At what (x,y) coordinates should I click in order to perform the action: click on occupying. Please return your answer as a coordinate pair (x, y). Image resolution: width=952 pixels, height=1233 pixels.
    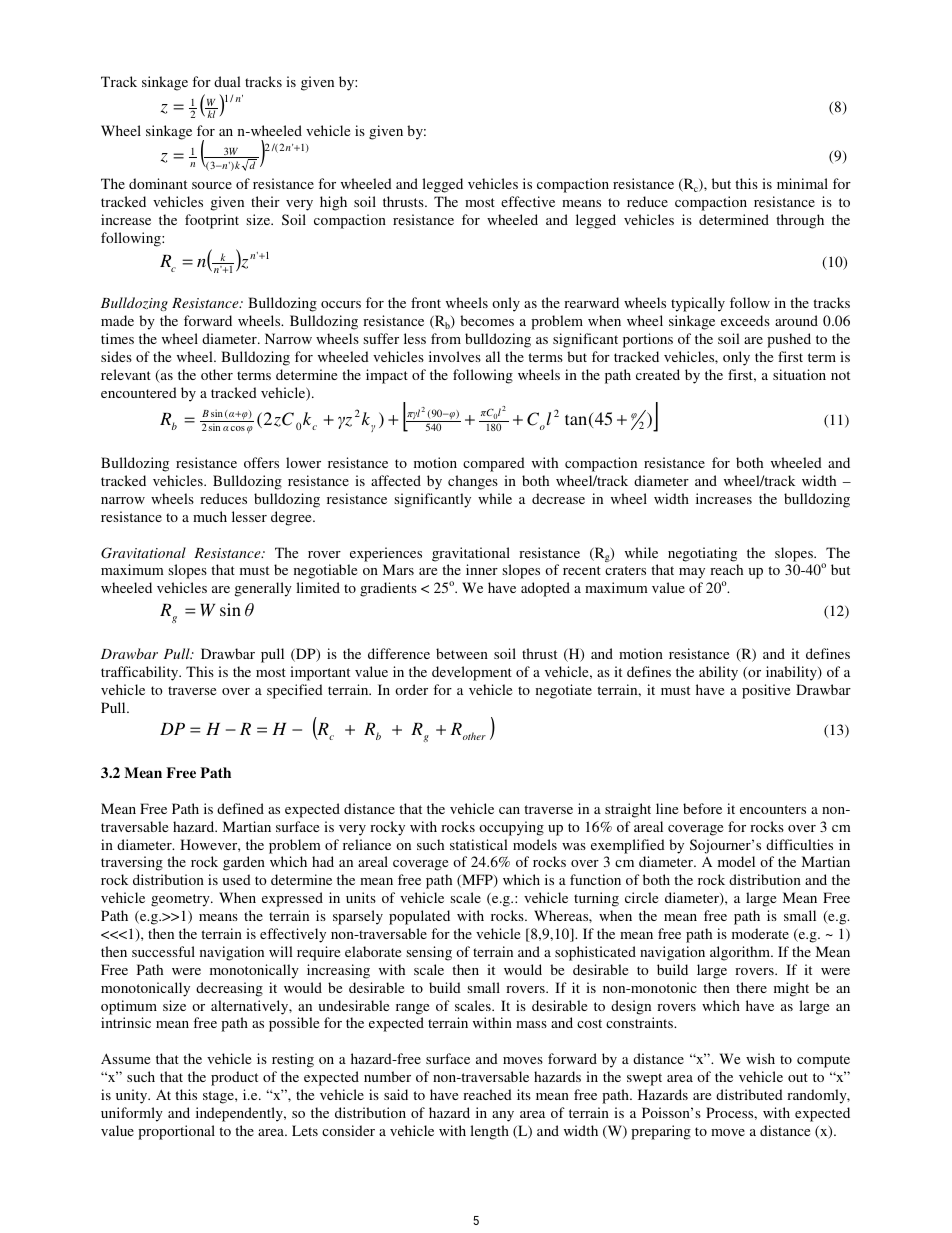
    Looking at the image, I should click on (511, 828).
